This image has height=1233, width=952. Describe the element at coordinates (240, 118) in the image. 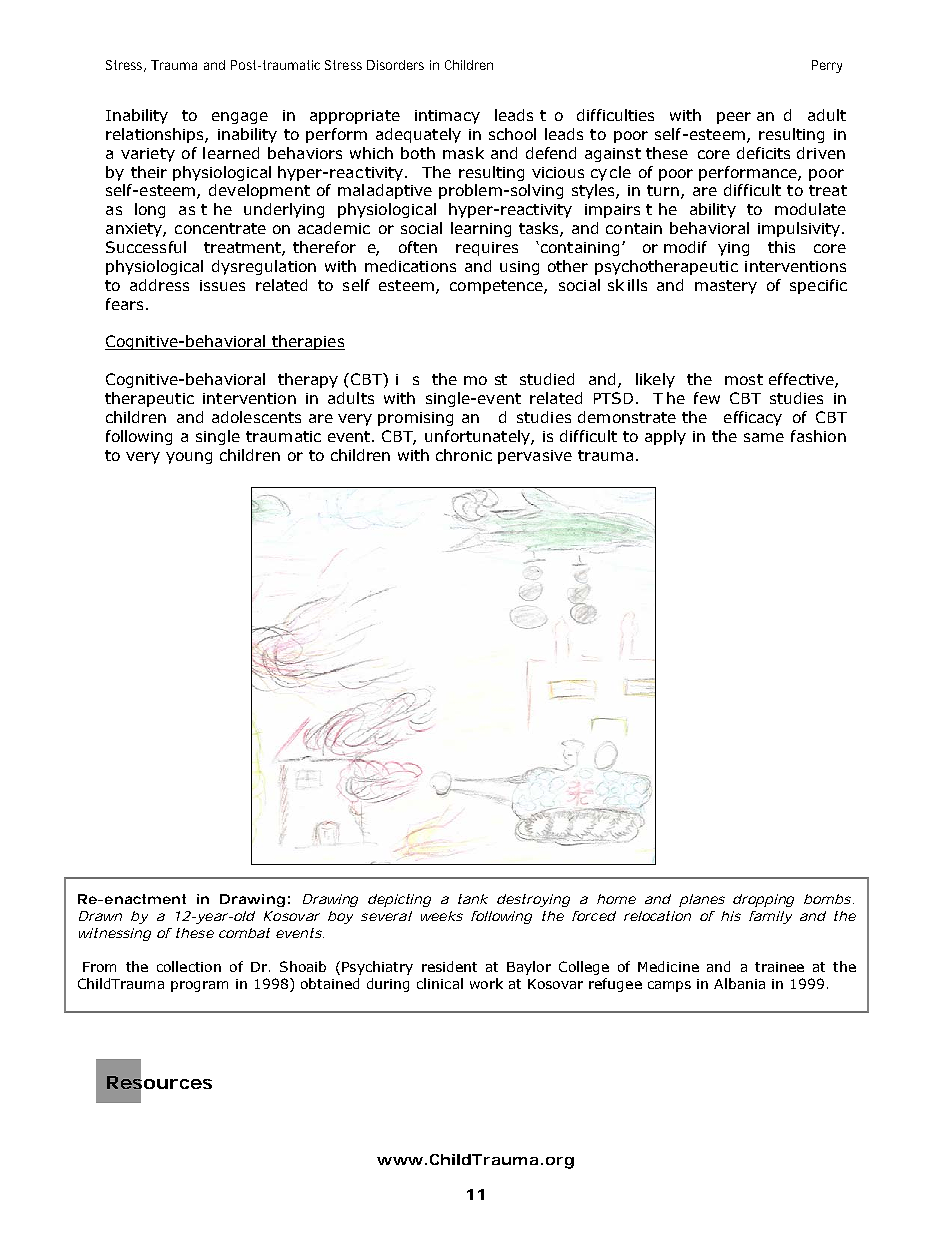

I see `engage` at that location.
